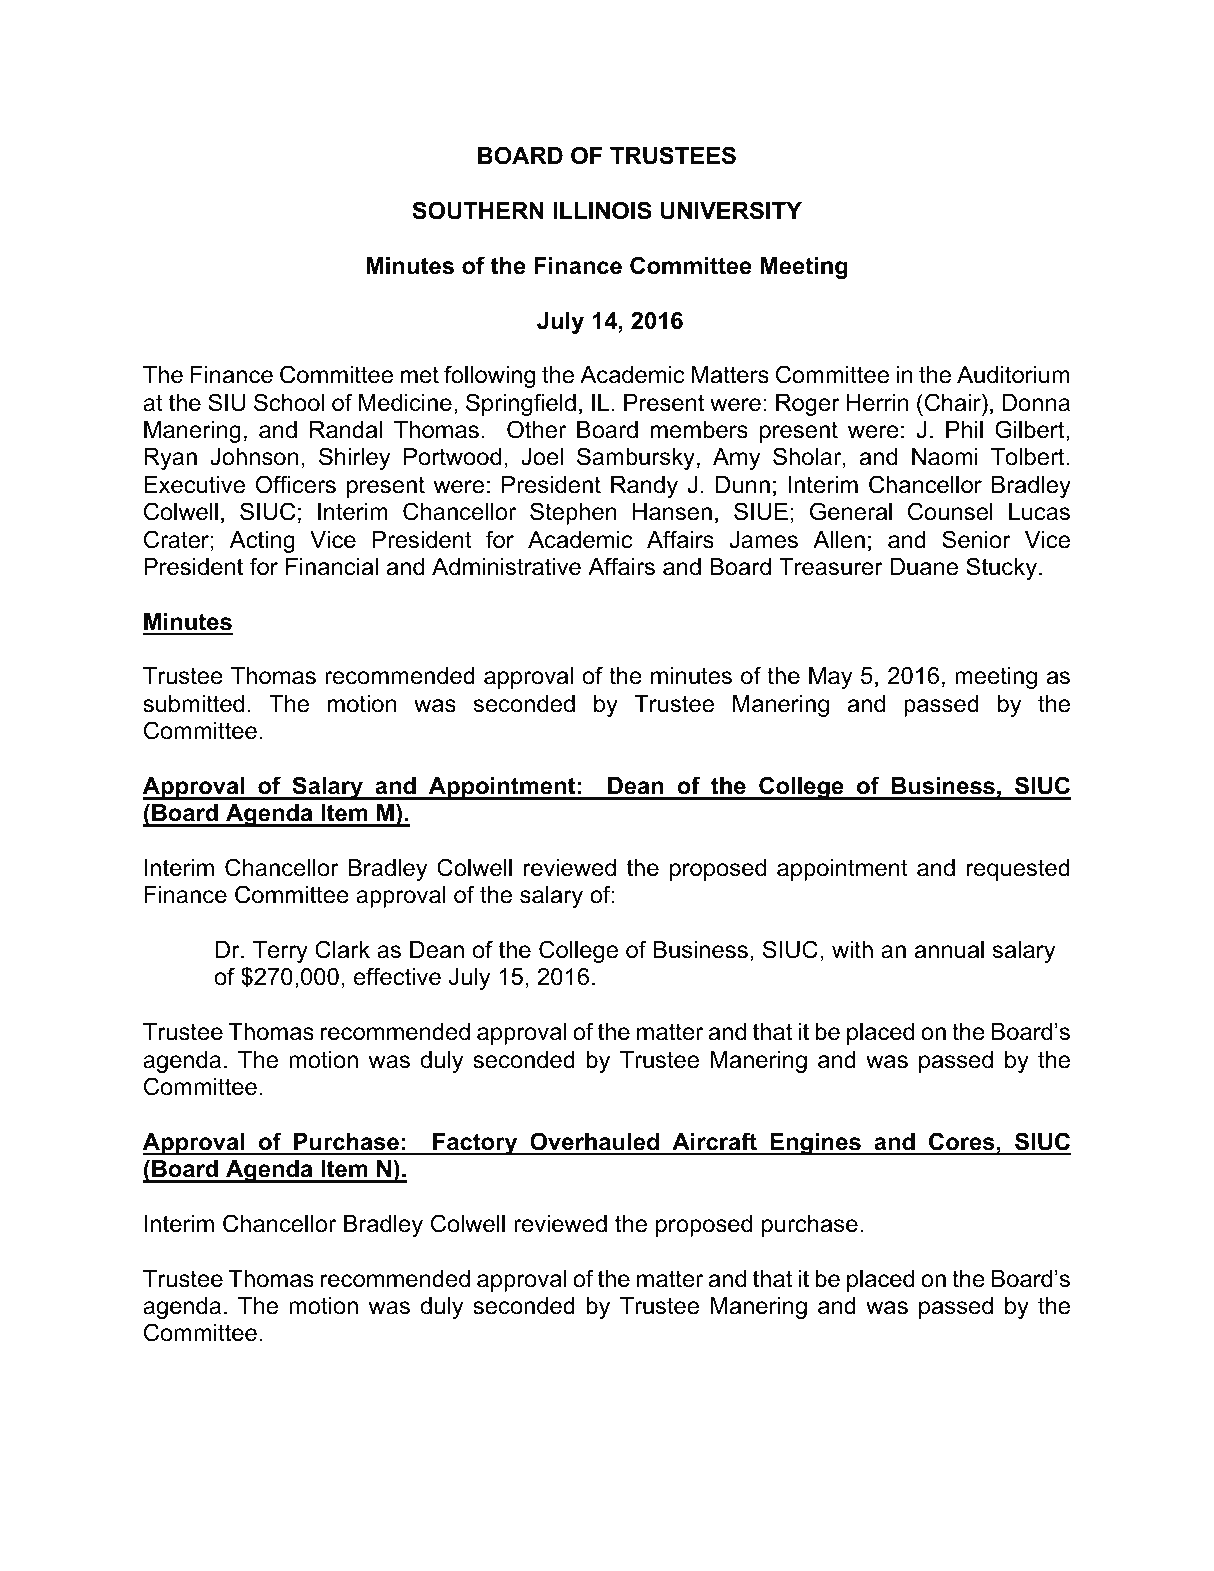  Describe the element at coordinates (830, 678) in the screenshot. I see `May` at that location.
